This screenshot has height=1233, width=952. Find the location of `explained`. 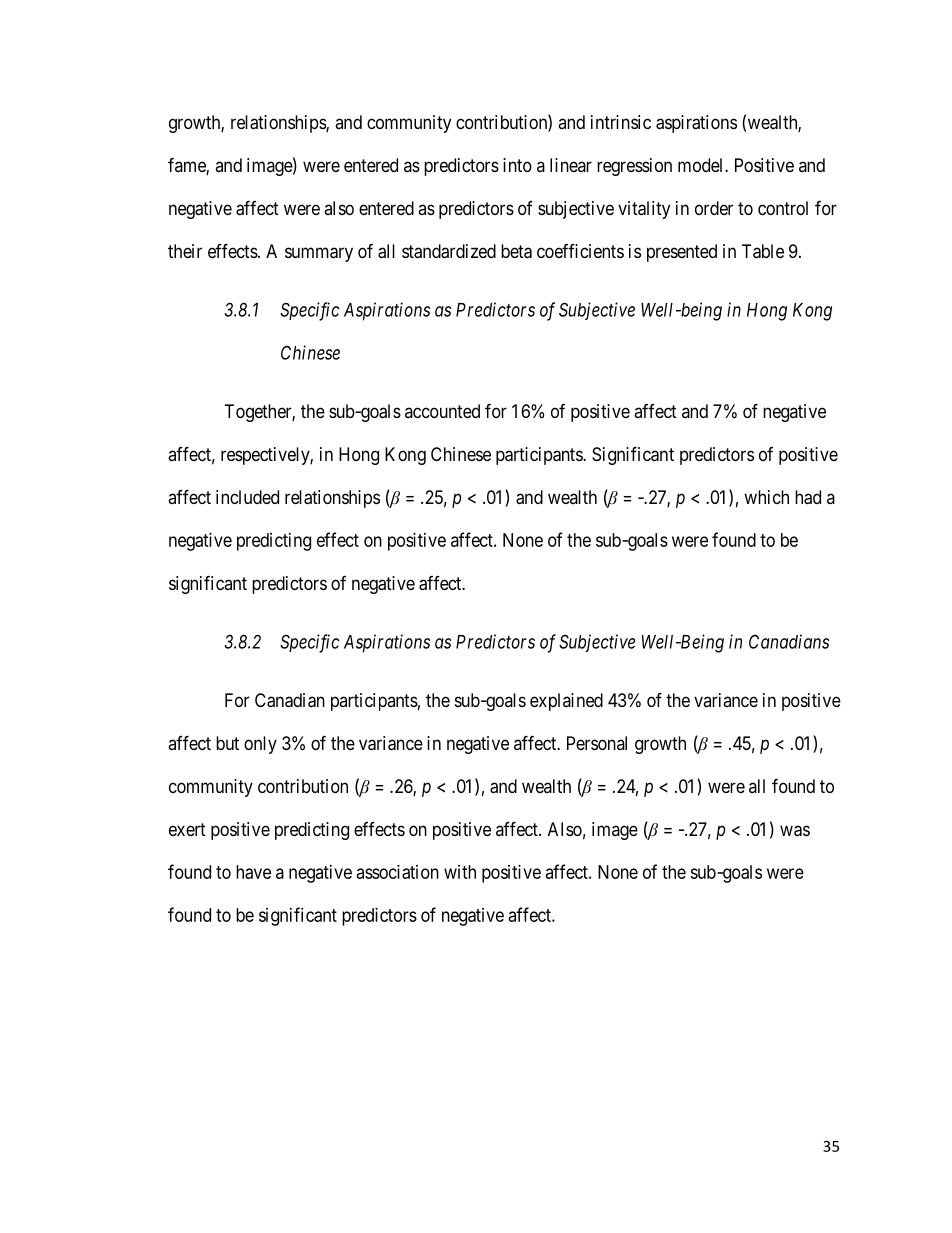

explained is located at coordinates (566, 702).
